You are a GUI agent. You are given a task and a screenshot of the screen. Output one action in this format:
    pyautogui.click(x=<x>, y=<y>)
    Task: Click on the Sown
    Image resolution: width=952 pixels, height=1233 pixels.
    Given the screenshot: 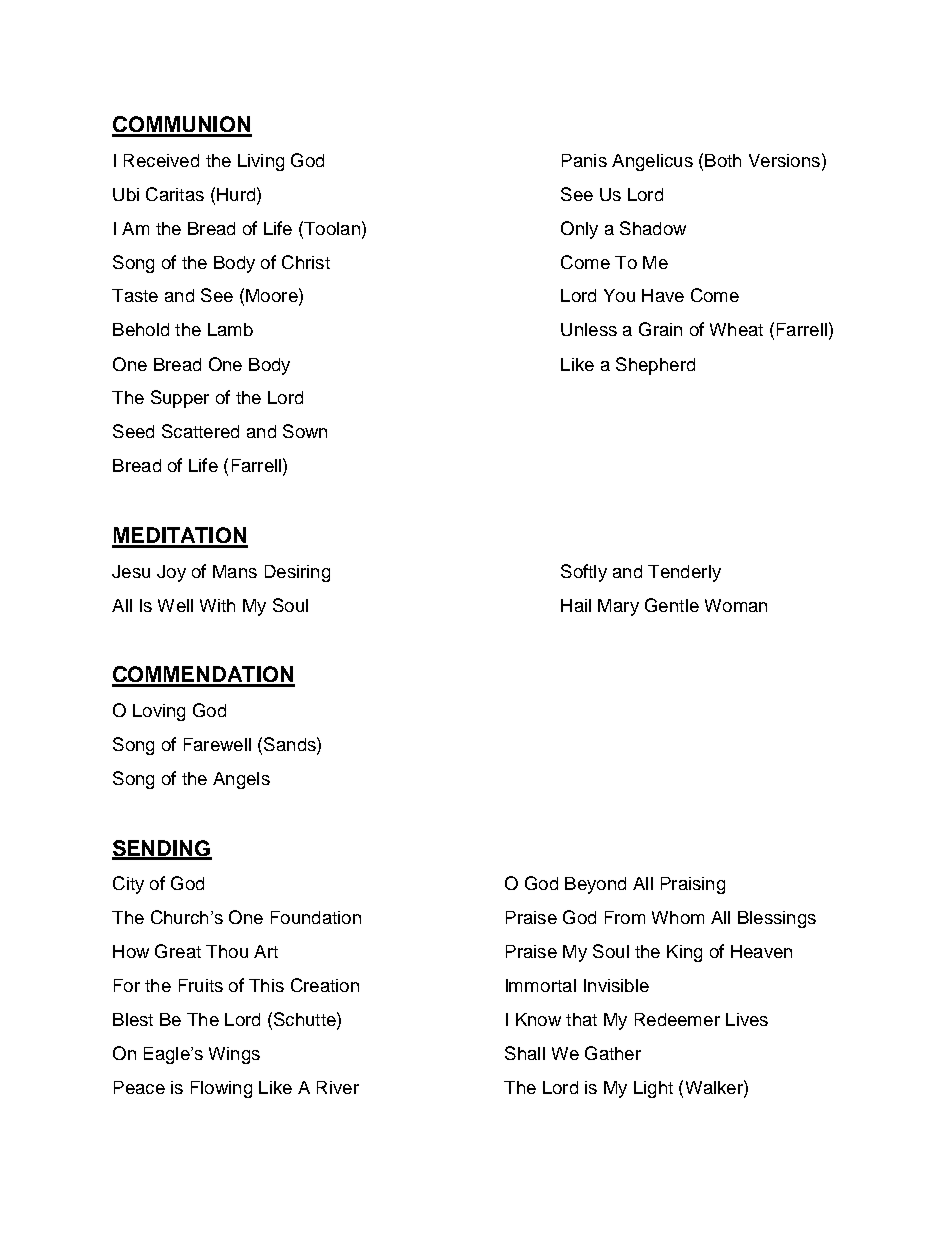 What is the action you would take?
    pyautogui.click(x=305, y=431)
